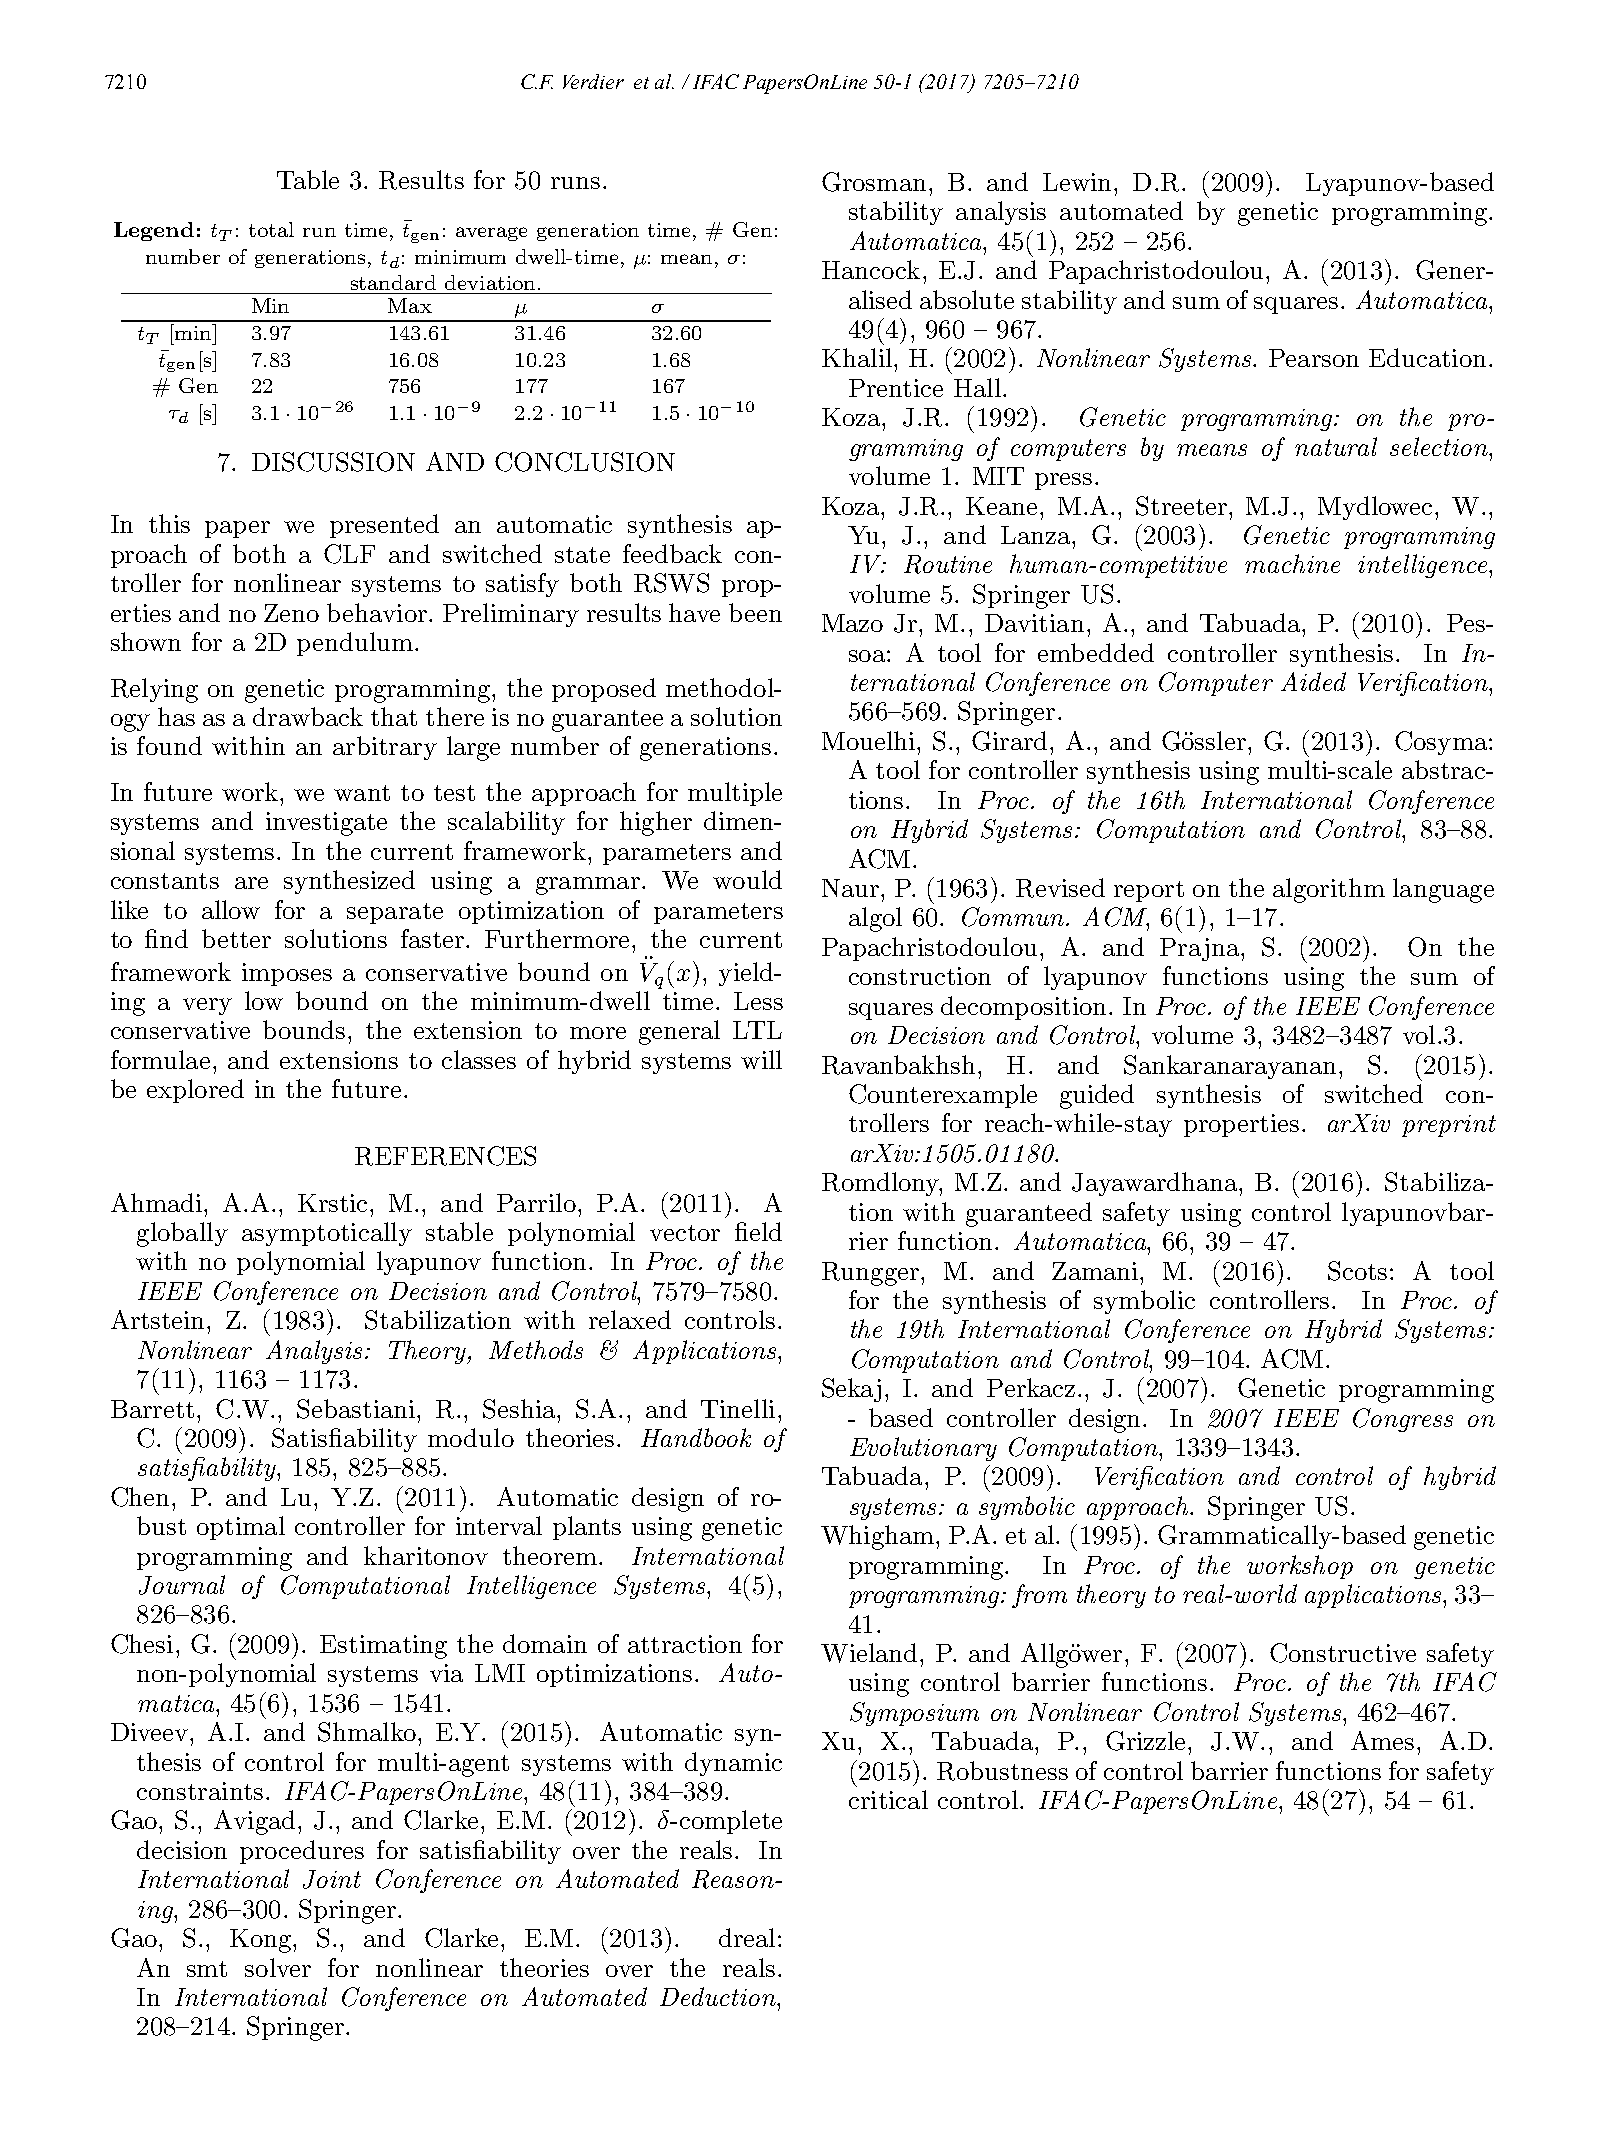 The width and height of the screenshot is (1598, 2131). Describe the element at coordinates (758, 1231) in the screenshot. I see `field` at that location.
